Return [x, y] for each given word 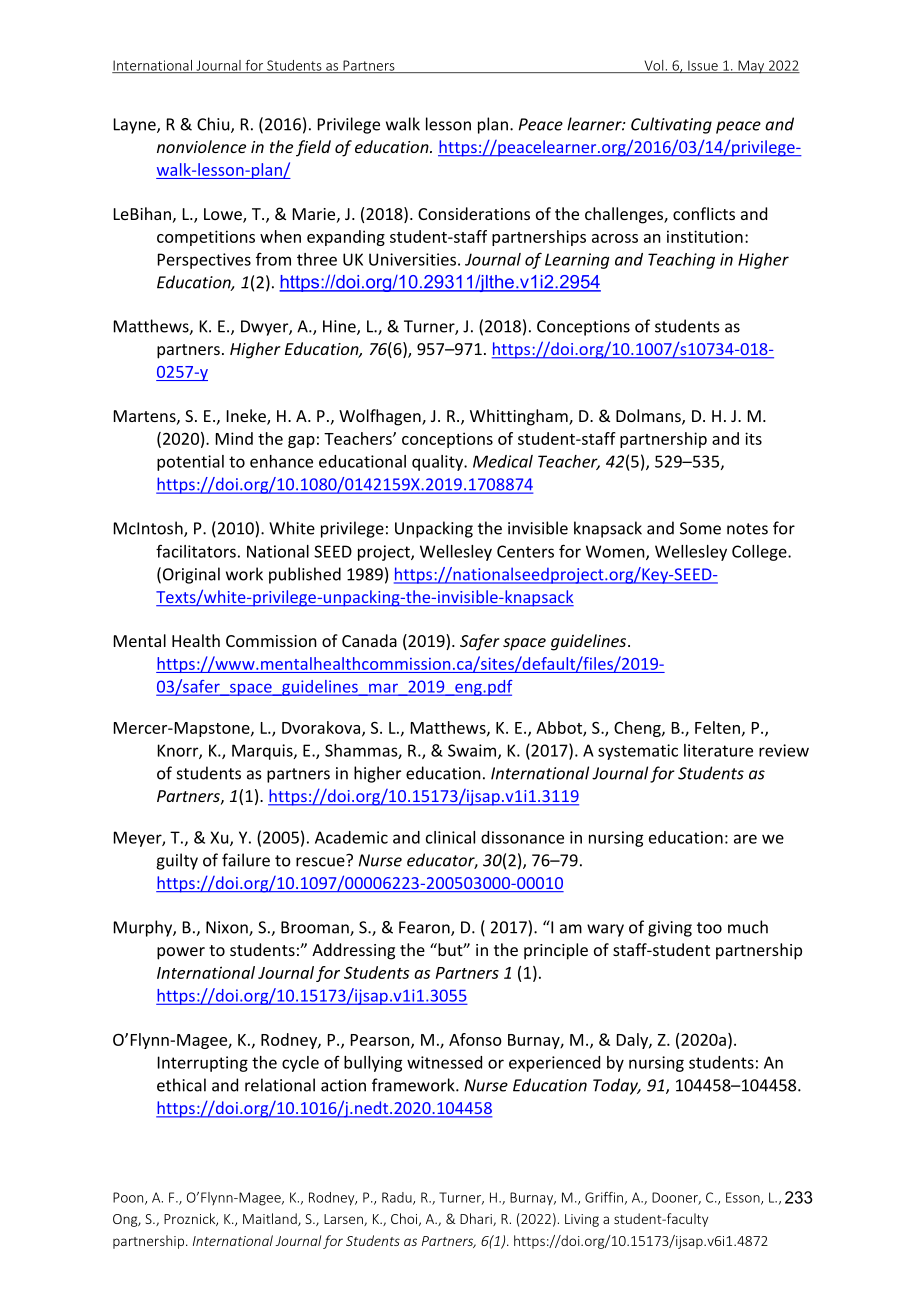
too [709, 928]
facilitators [196, 551]
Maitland [271, 1219]
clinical [450, 837]
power [181, 953]
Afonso [475, 1039]
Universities [412, 259]
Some [700, 528]
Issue [703, 66]
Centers [525, 551]
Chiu [214, 125]
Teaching [681, 261]
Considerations [474, 213]
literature [718, 750]
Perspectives [204, 261]
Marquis [263, 752]
